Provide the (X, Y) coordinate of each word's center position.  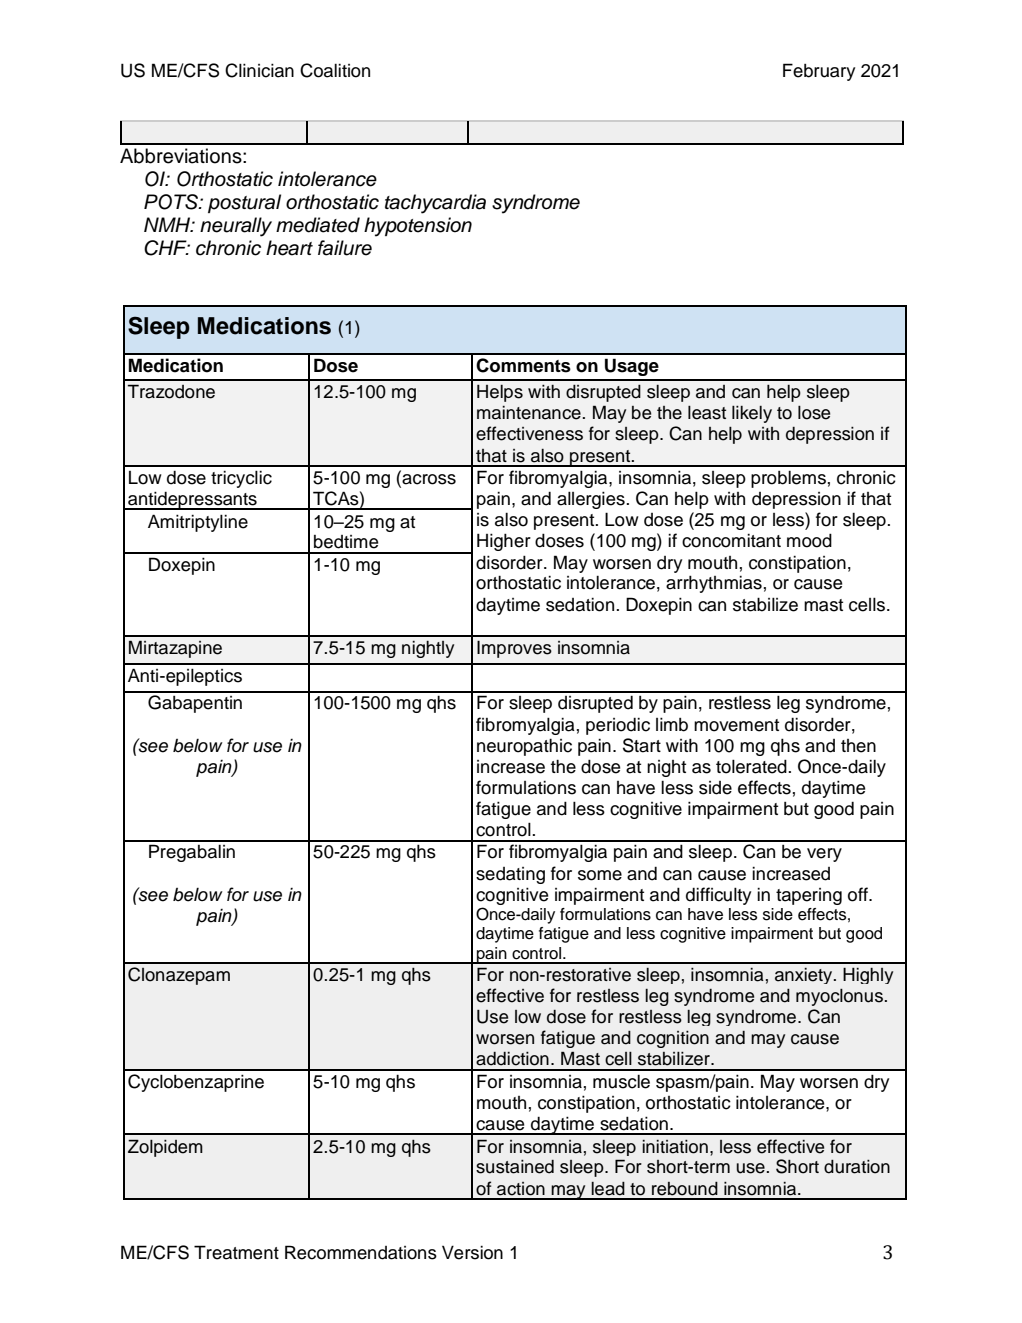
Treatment (236, 1252)
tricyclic (241, 479)
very (824, 855)
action (521, 1189)
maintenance (529, 413)
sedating (510, 875)
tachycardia (435, 204)
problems (788, 479)
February (819, 72)
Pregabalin (192, 853)
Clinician (259, 70)
